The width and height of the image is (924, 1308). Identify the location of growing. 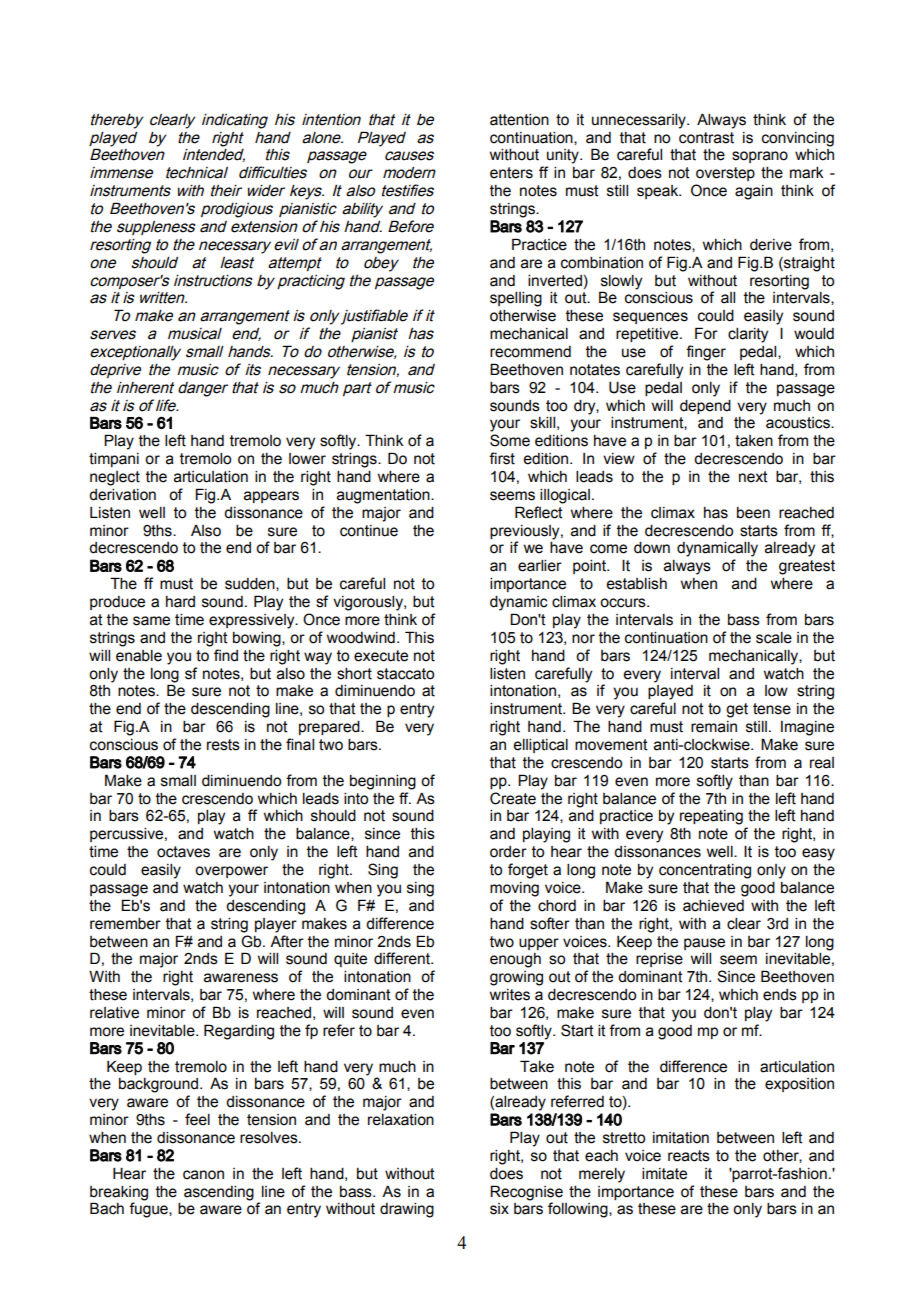
(516, 978).
